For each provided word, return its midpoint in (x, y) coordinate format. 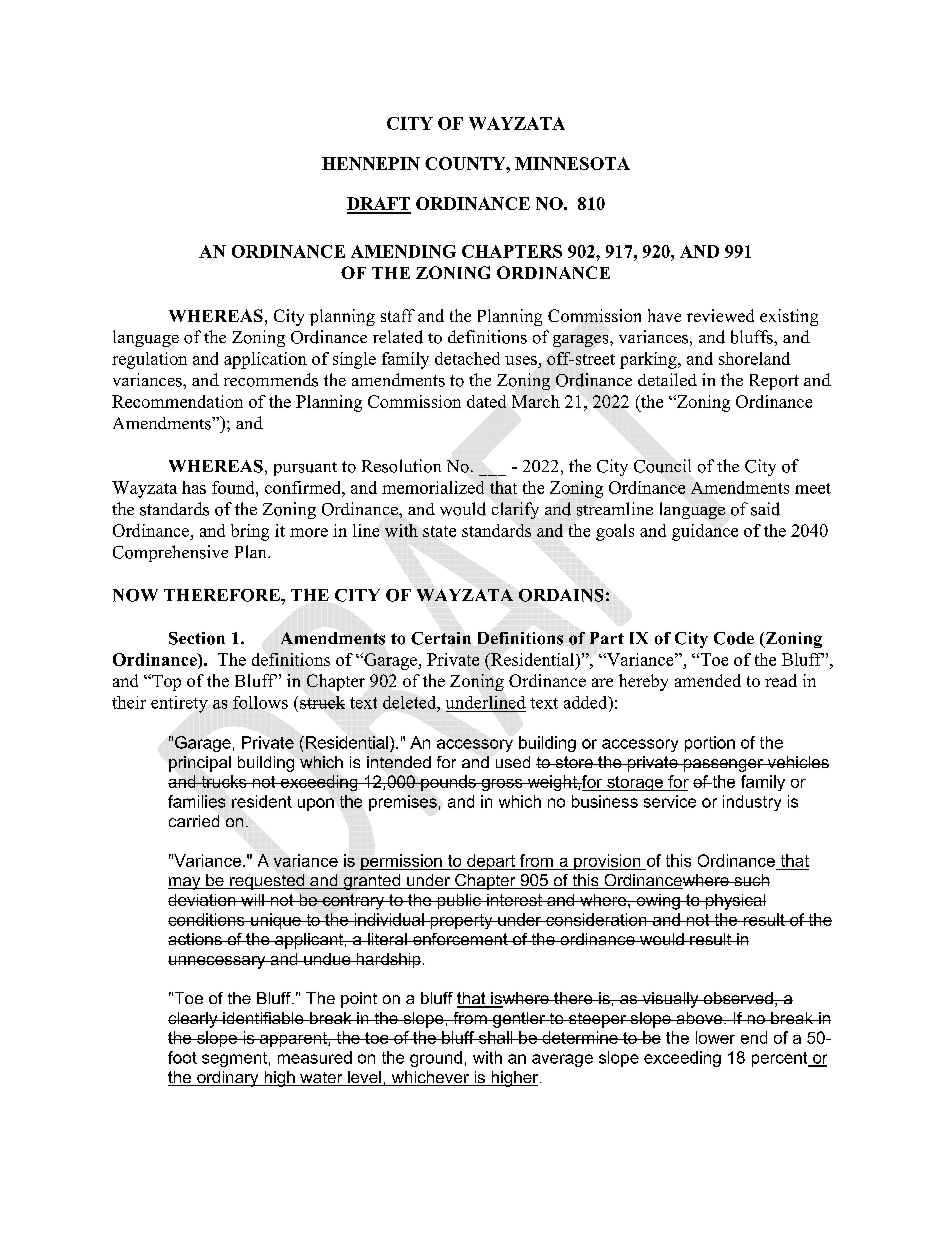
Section (197, 638)
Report (774, 382)
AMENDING (403, 251)
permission (402, 862)
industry (752, 803)
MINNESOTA (572, 163)
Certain (441, 638)
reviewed (720, 315)
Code (734, 638)
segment (234, 1059)
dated (486, 401)
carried (194, 821)
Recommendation (177, 401)
